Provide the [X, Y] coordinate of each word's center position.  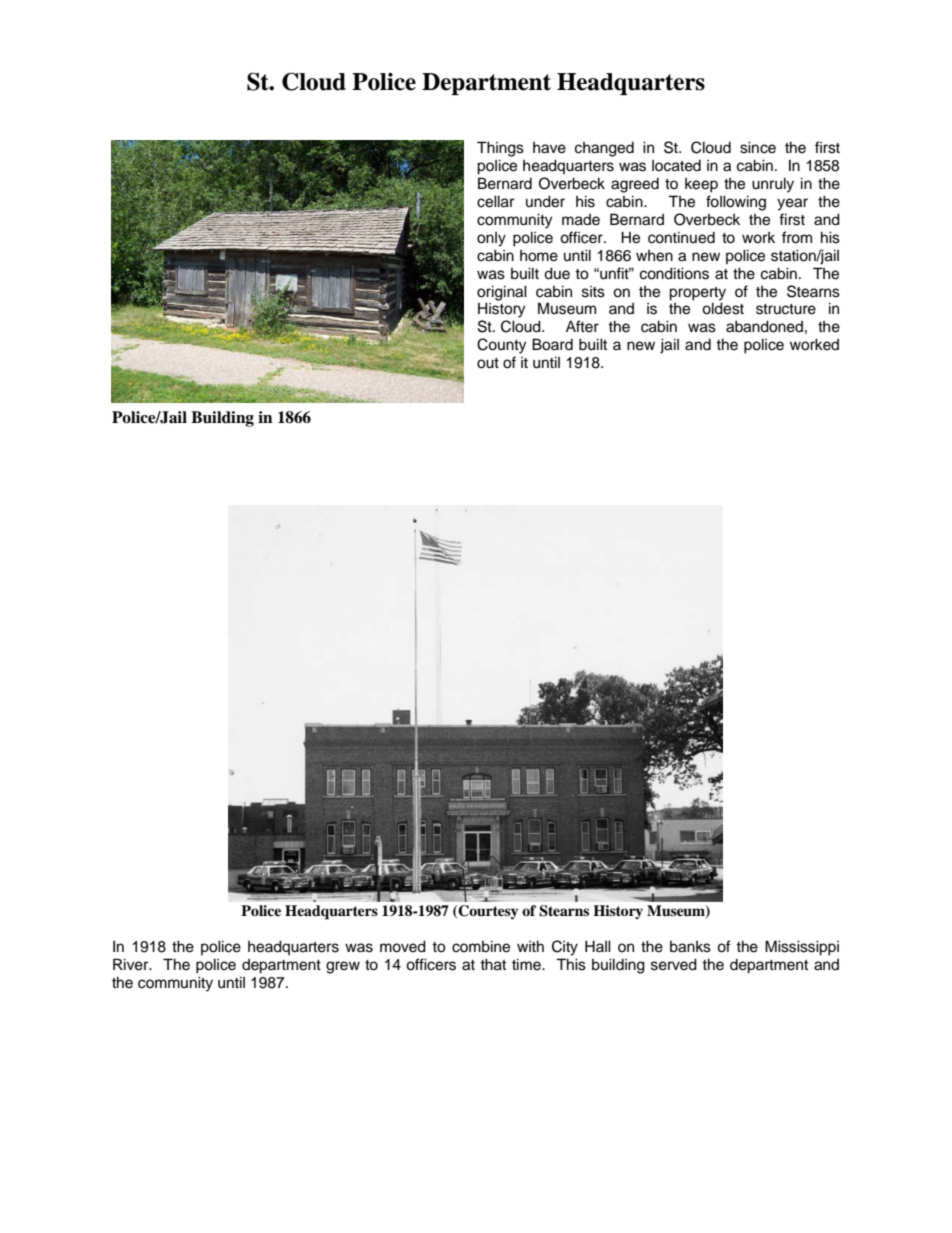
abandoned [764, 326]
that [493, 964]
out [488, 363]
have [549, 148]
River [132, 964]
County [501, 346]
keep [701, 185]
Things [500, 149]
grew [343, 967]
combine [481, 946]
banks [690, 947]
